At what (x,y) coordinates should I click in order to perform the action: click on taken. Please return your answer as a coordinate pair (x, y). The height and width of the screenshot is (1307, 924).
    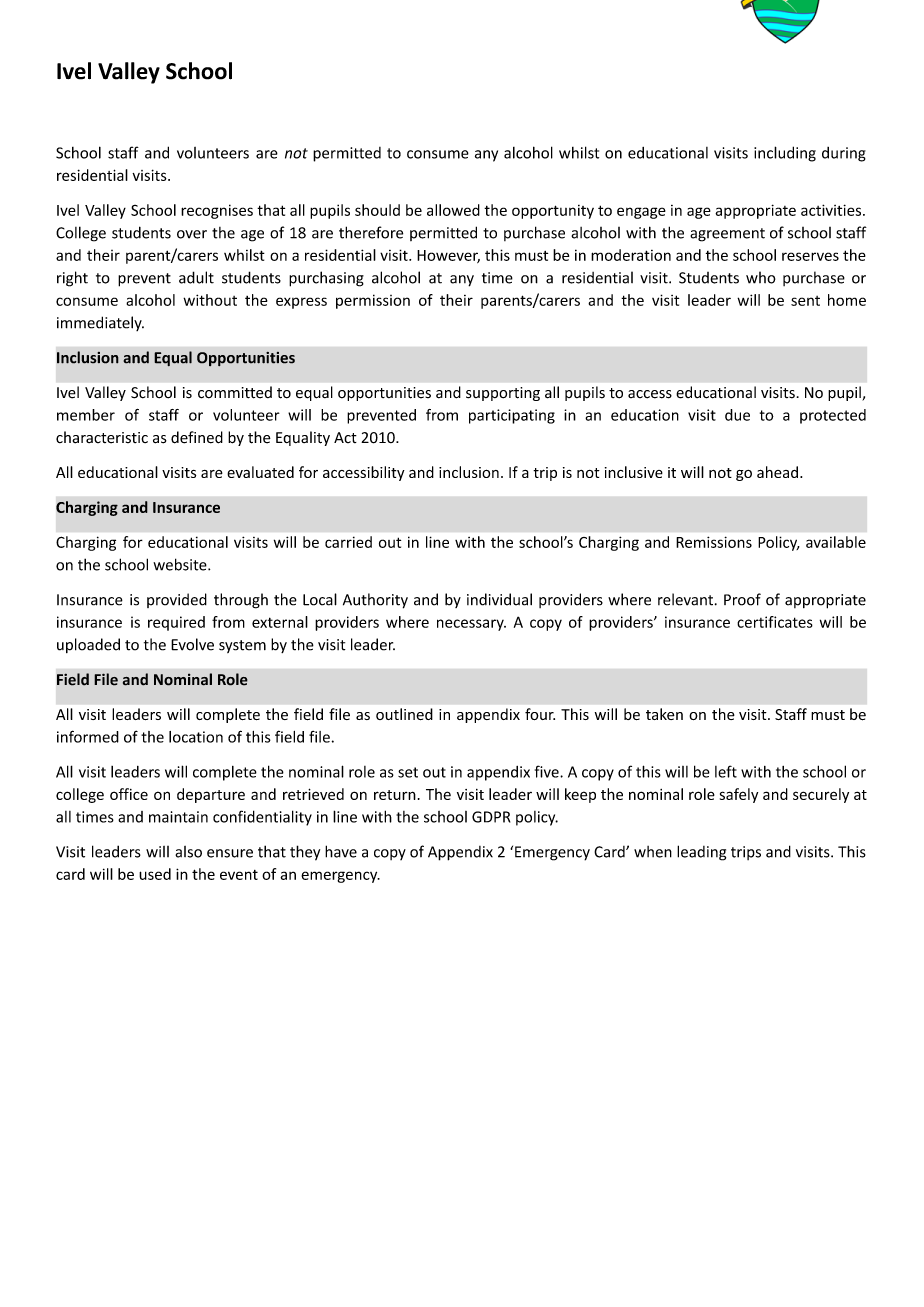
    Looking at the image, I should click on (664, 714).
